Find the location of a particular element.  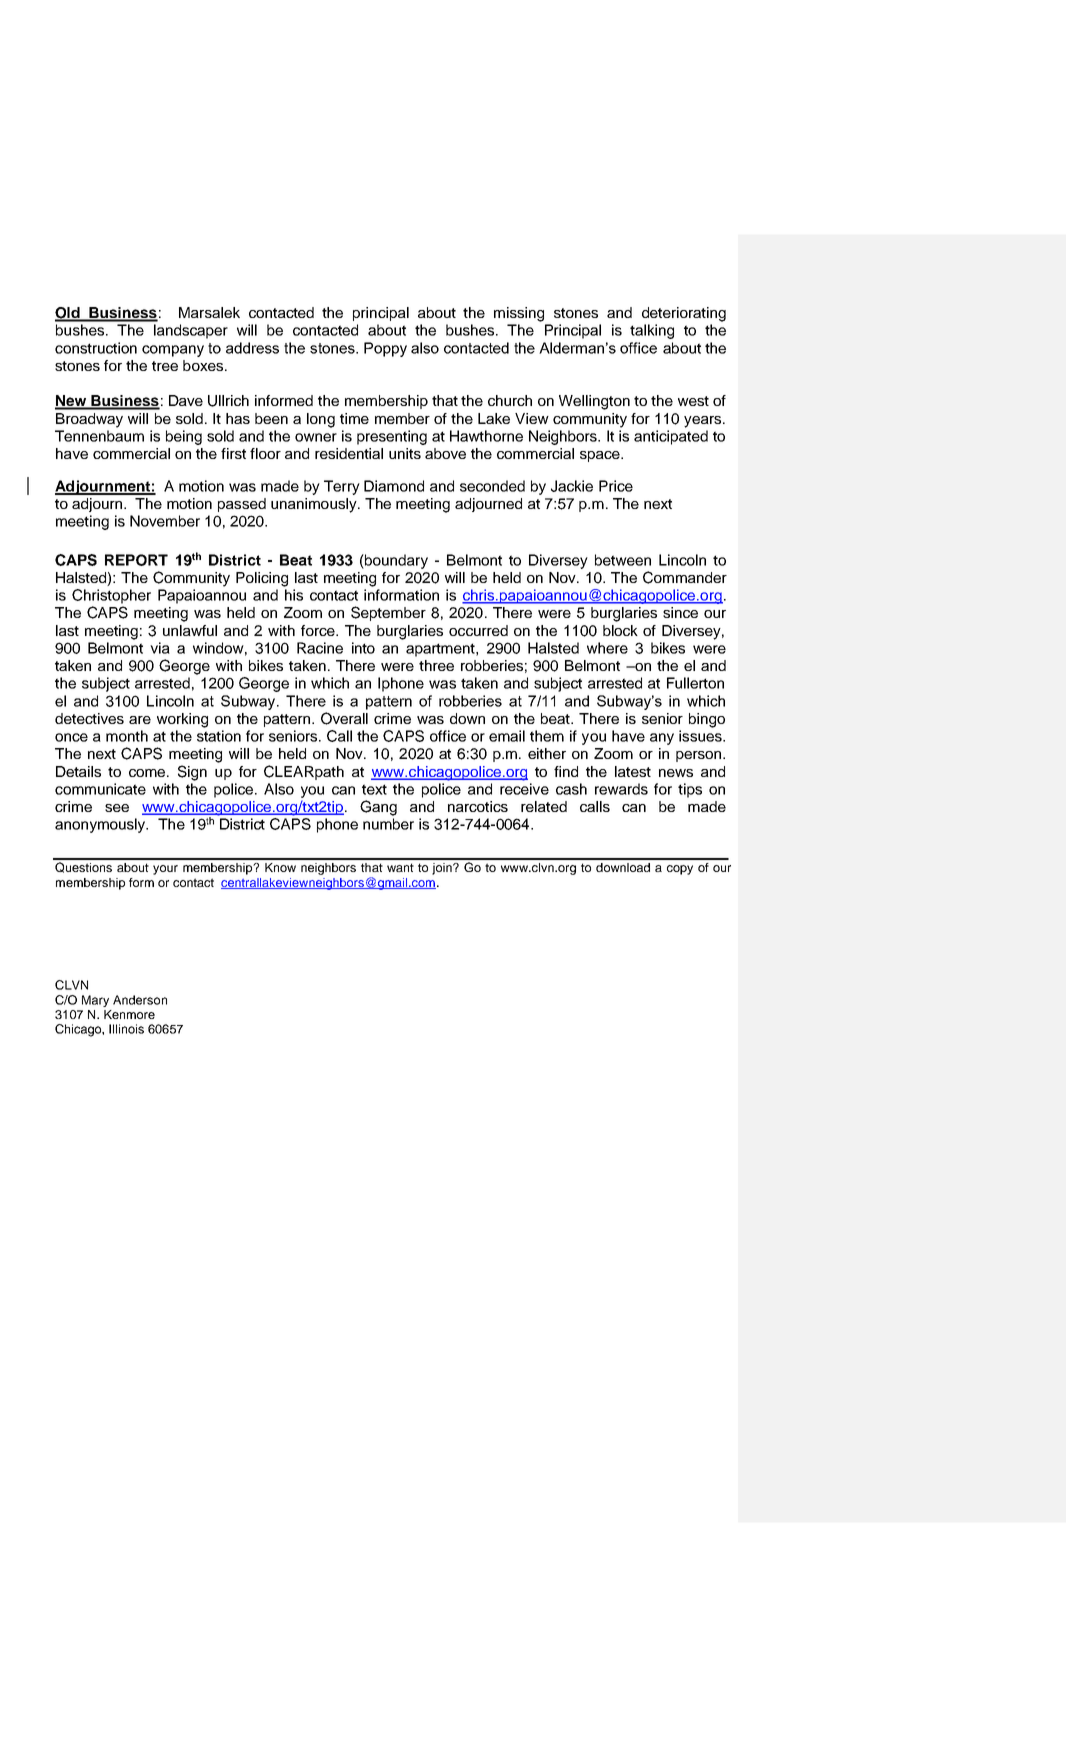

text is located at coordinates (374, 789).
